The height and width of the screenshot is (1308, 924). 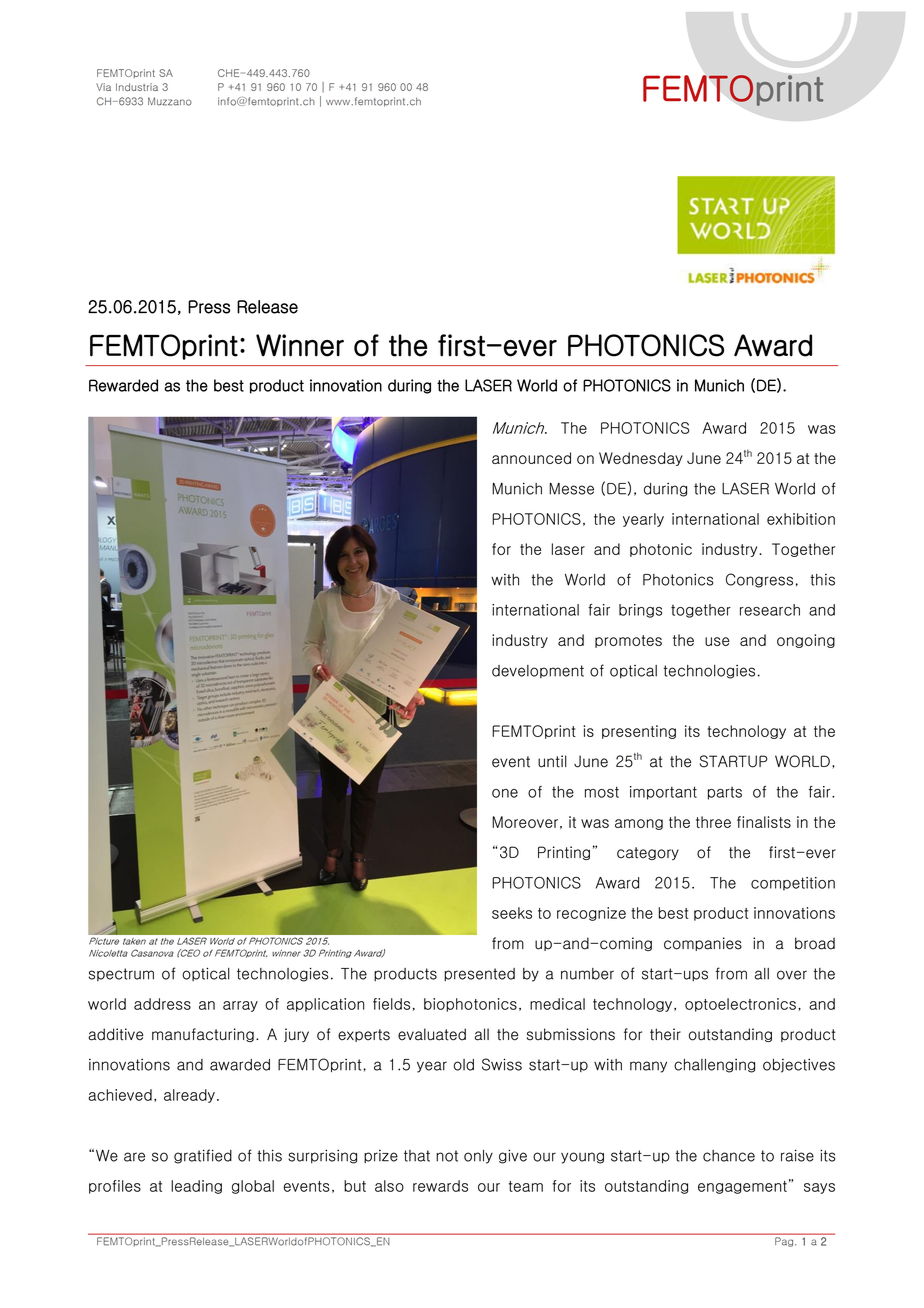 I want to click on one, so click(x=505, y=793).
